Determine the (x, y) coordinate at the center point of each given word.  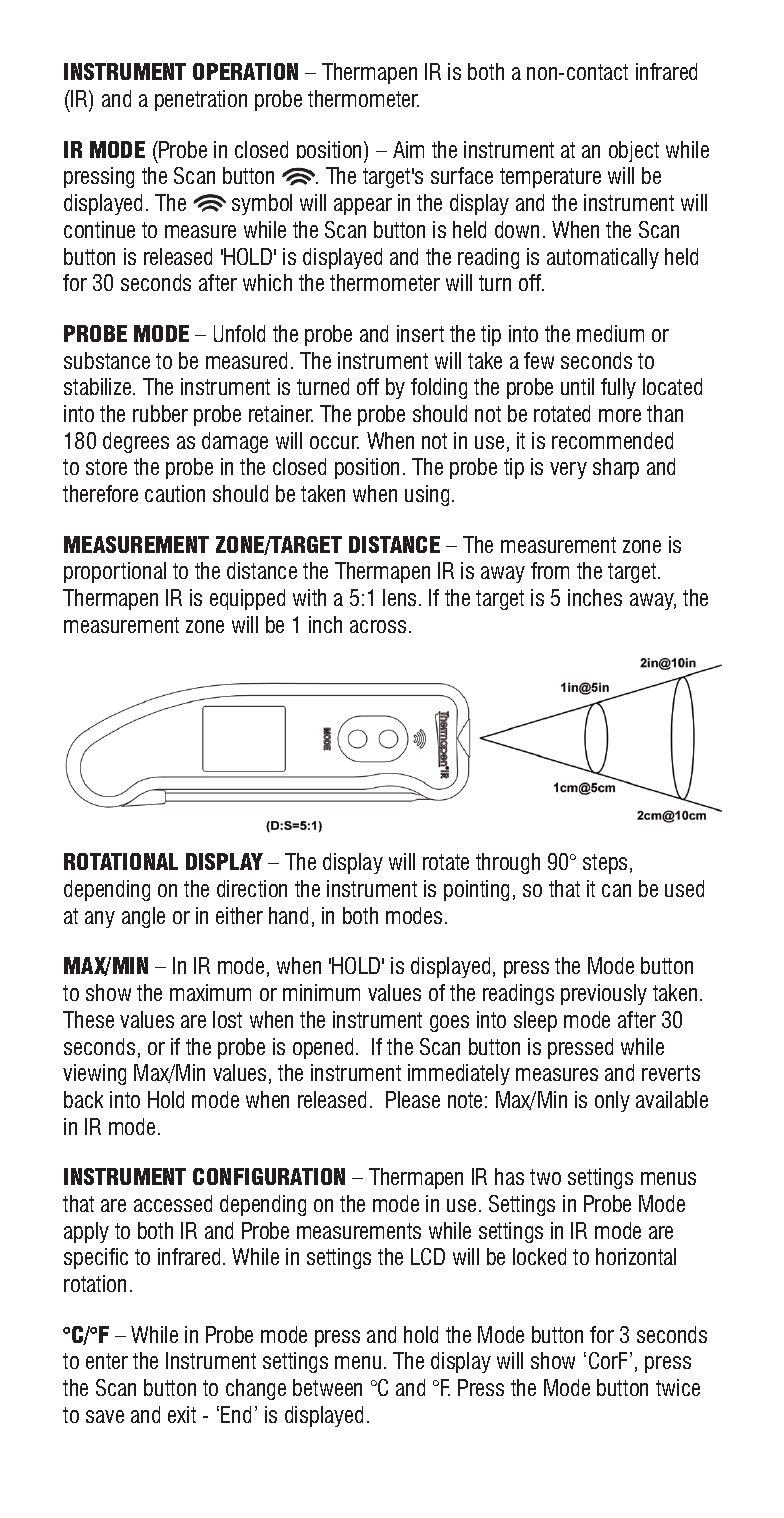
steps (605, 864)
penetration (201, 100)
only (612, 1101)
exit (182, 1414)
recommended (612, 440)
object (634, 151)
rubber (160, 413)
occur (334, 442)
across (378, 626)
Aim (408, 149)
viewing (94, 1074)
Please (413, 1099)
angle (143, 917)
